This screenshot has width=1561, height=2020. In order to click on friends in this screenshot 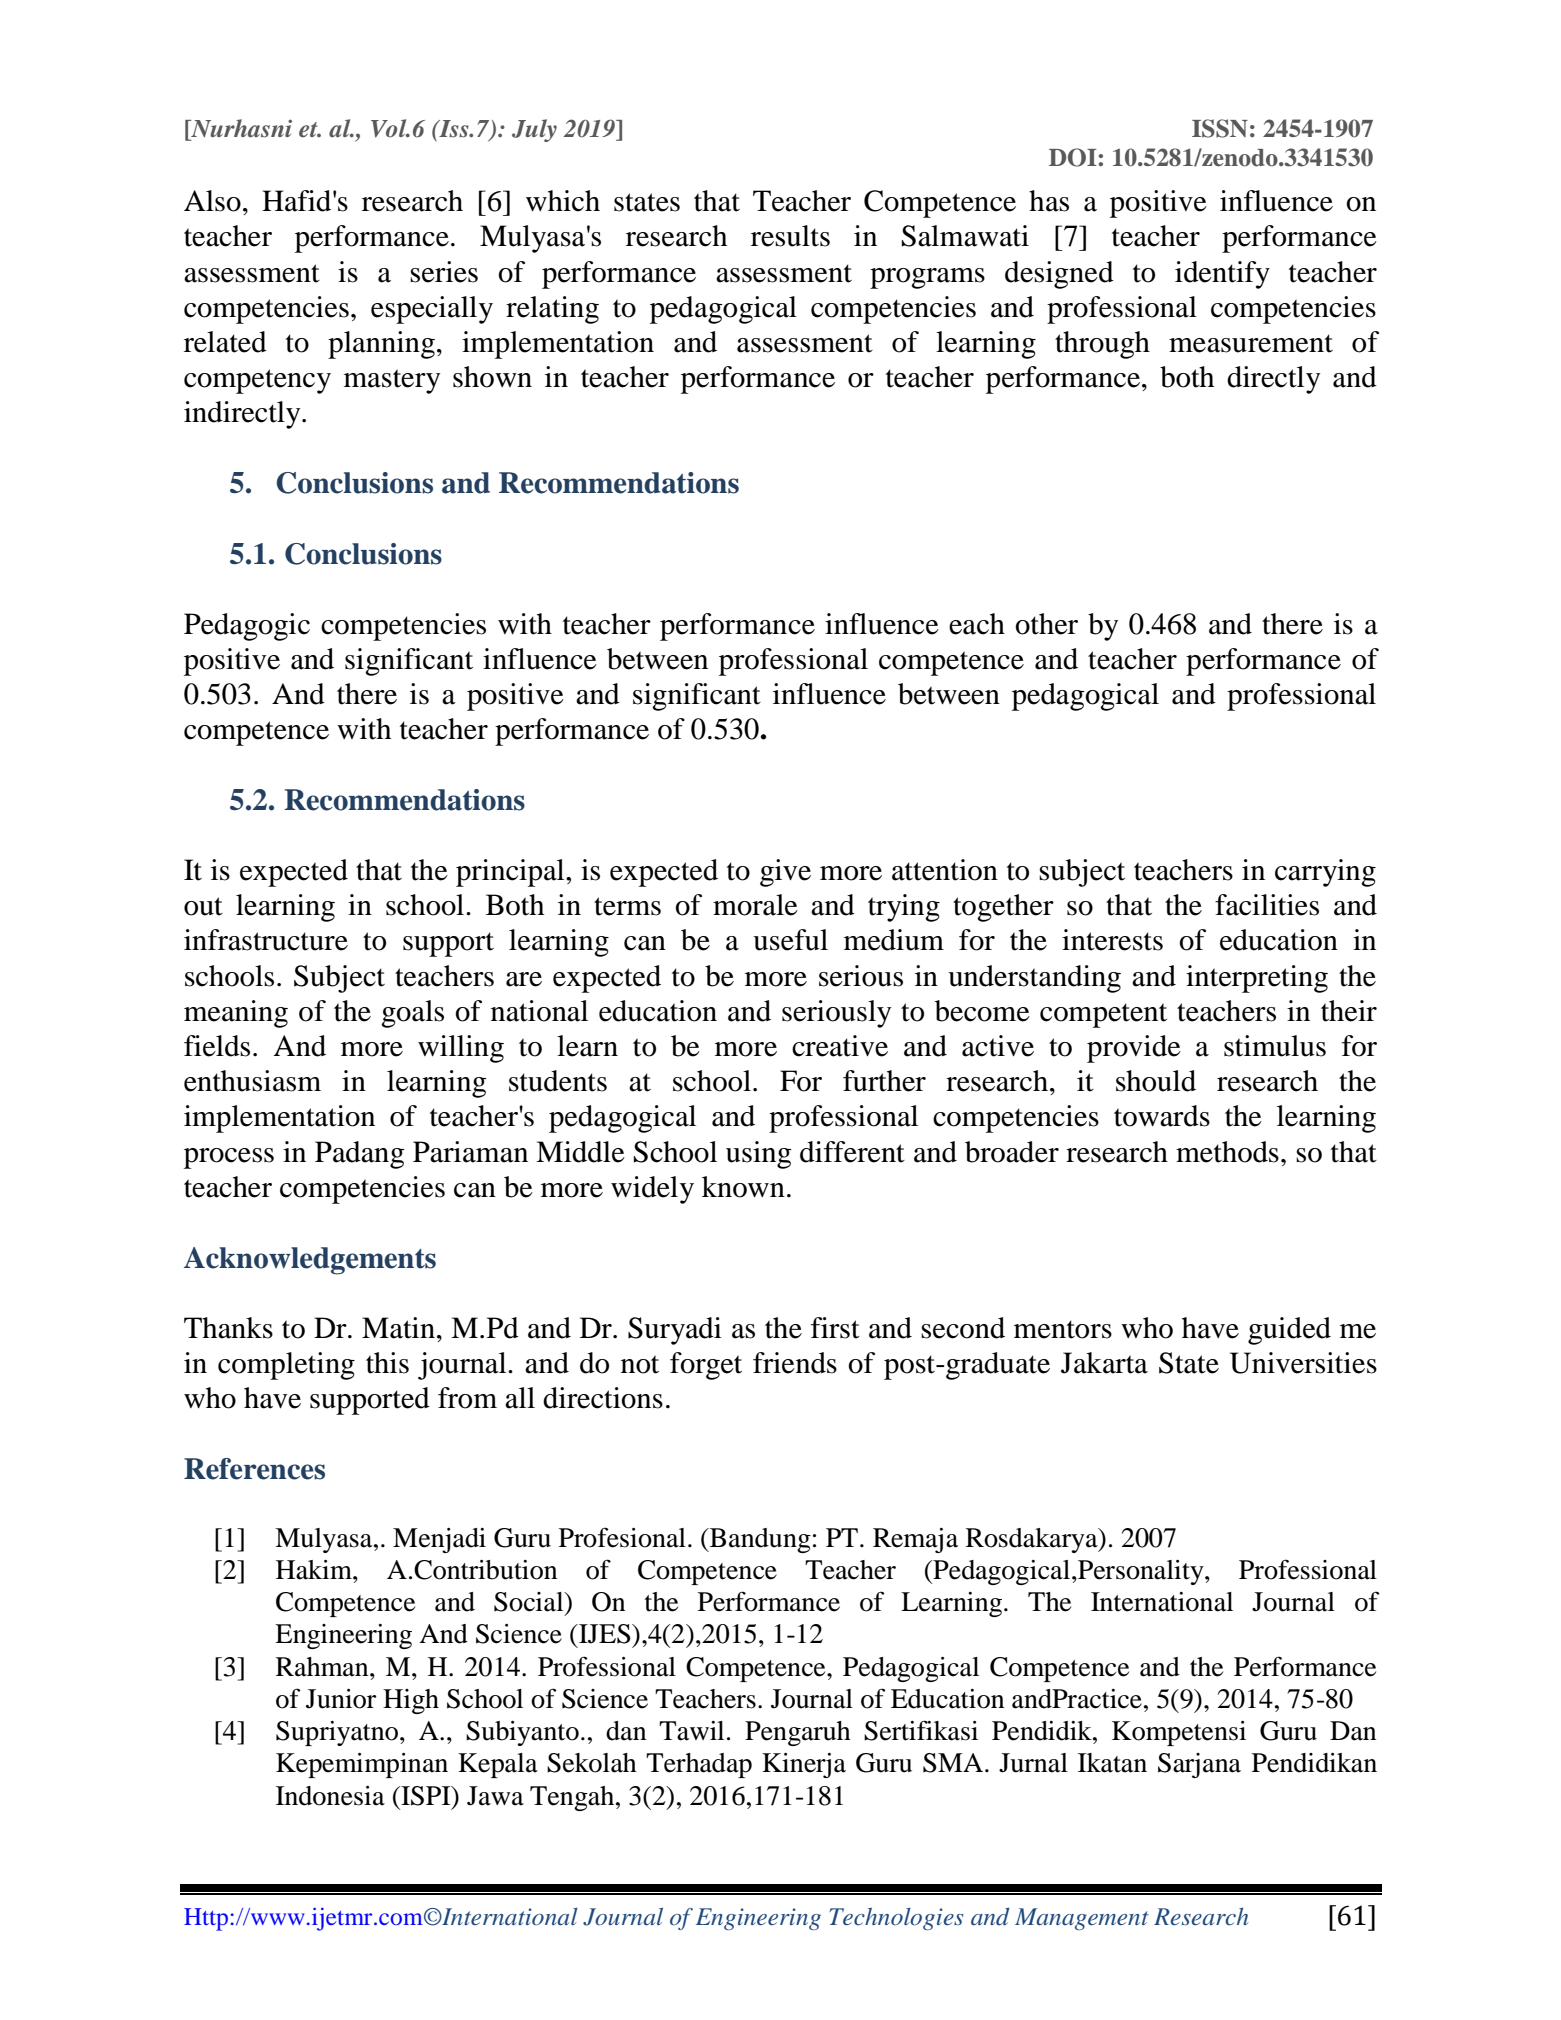, I will do `click(795, 1363)`.
